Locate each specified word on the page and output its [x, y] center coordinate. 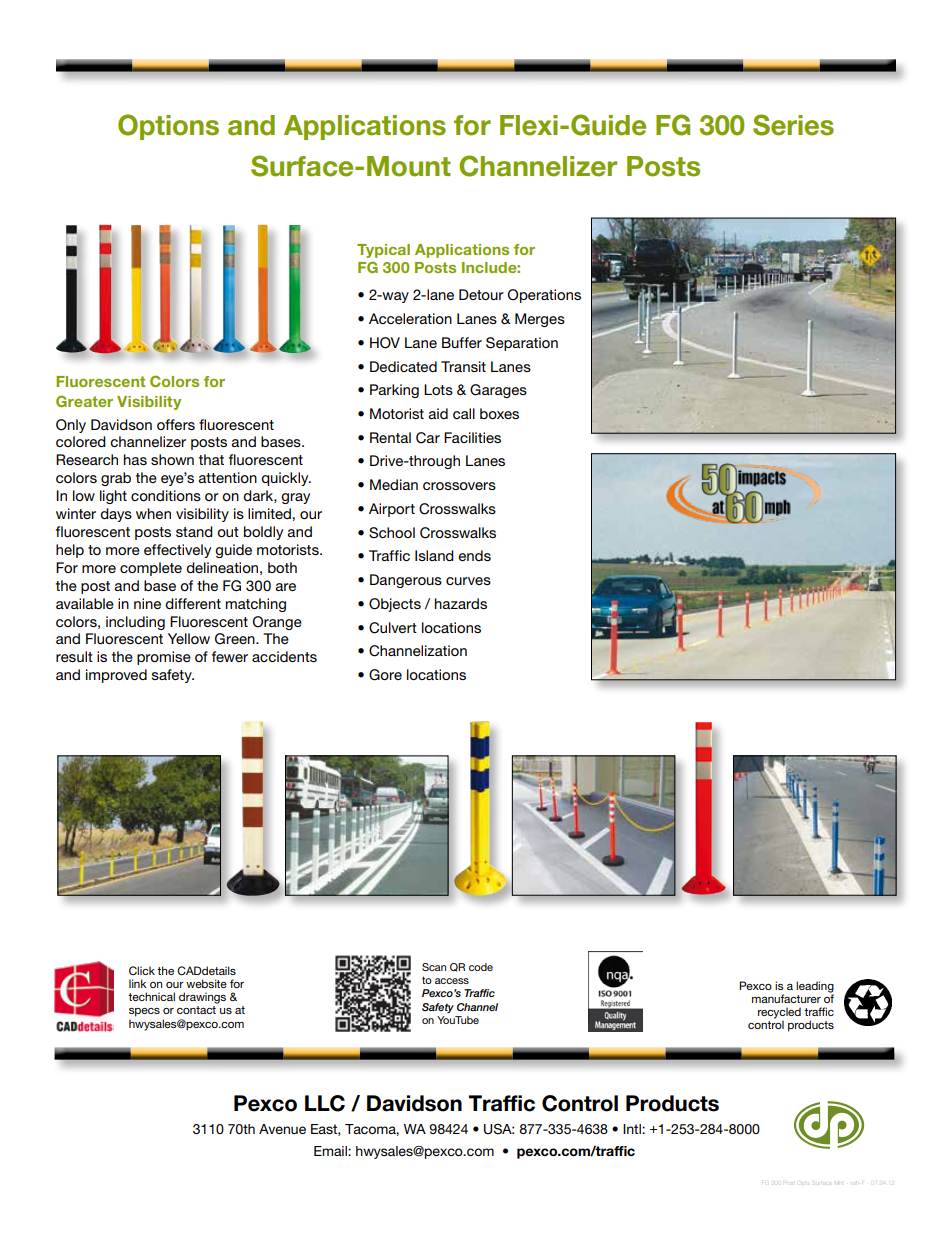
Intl [633, 1129]
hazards [461, 603]
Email [331, 1151]
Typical [383, 251]
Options [168, 127]
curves [468, 581]
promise [164, 658]
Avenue [282, 1129]
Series [793, 125]
